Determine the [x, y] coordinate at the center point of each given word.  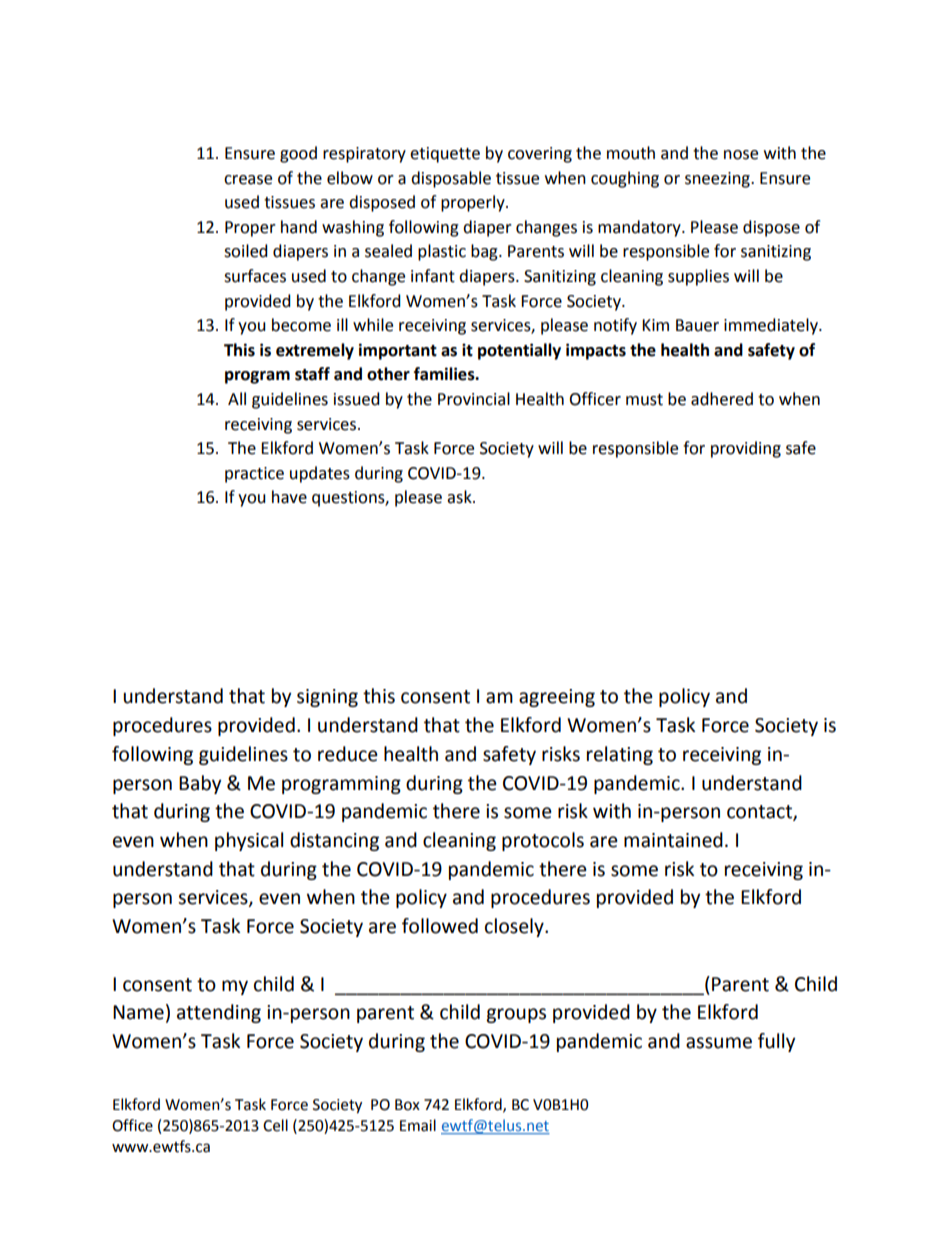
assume [719, 1043]
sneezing [718, 180]
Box [407, 1105]
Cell [275, 1125]
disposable [451, 179]
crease [248, 180]
